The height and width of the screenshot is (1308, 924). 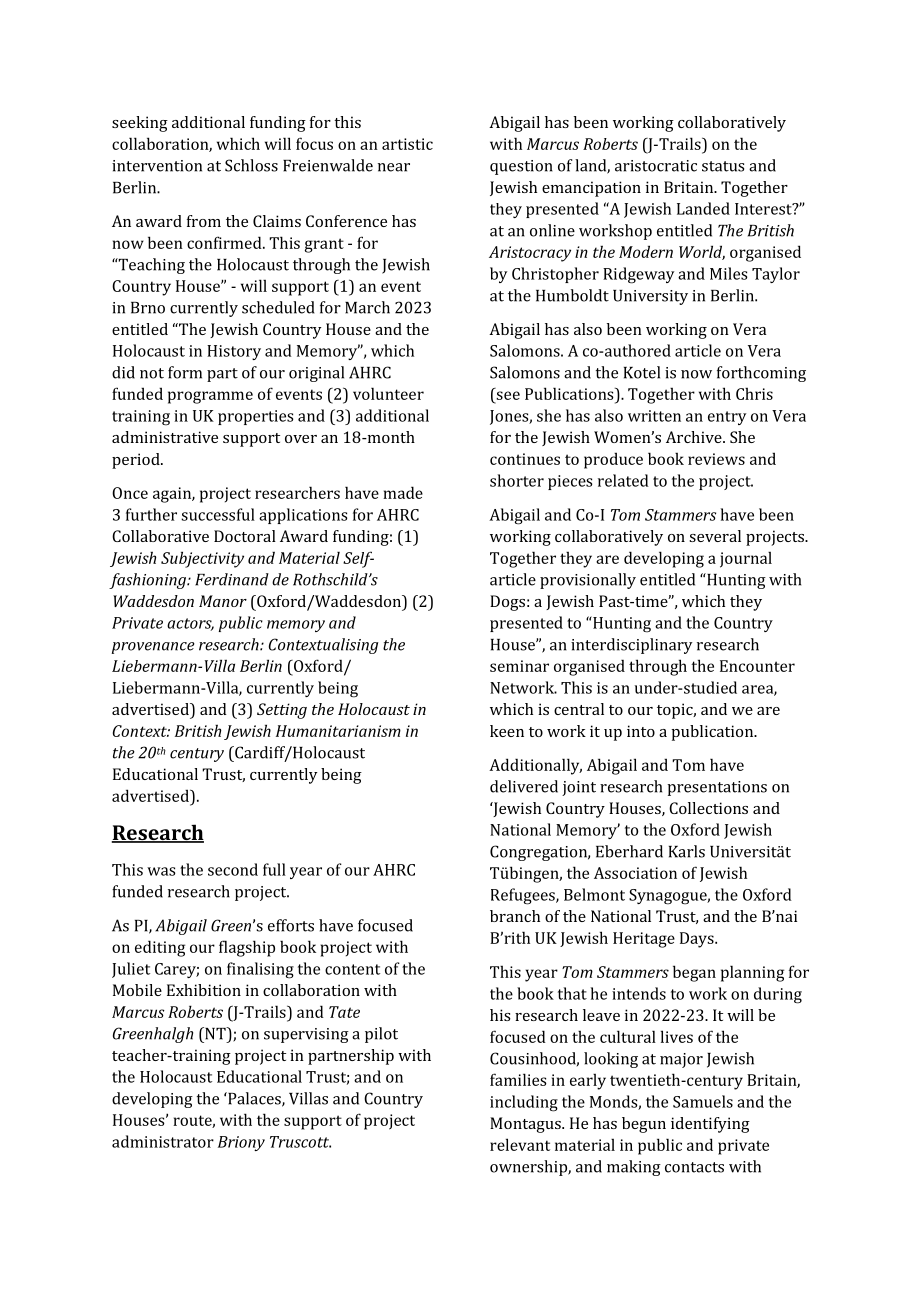 What do you see at coordinates (519, 666) in the screenshot?
I see `seminar` at bounding box center [519, 666].
